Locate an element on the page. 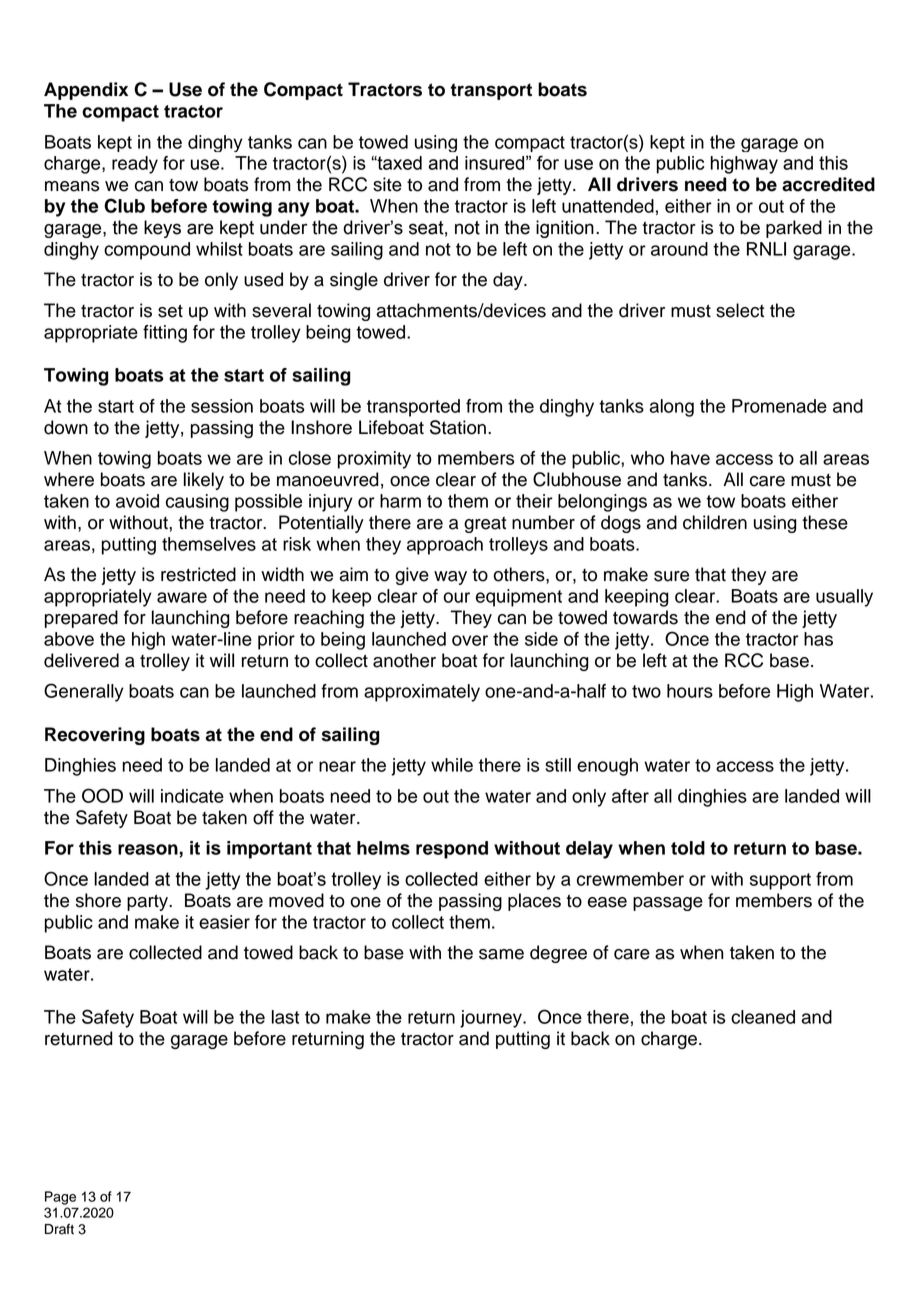  ready is located at coordinates (135, 165).
